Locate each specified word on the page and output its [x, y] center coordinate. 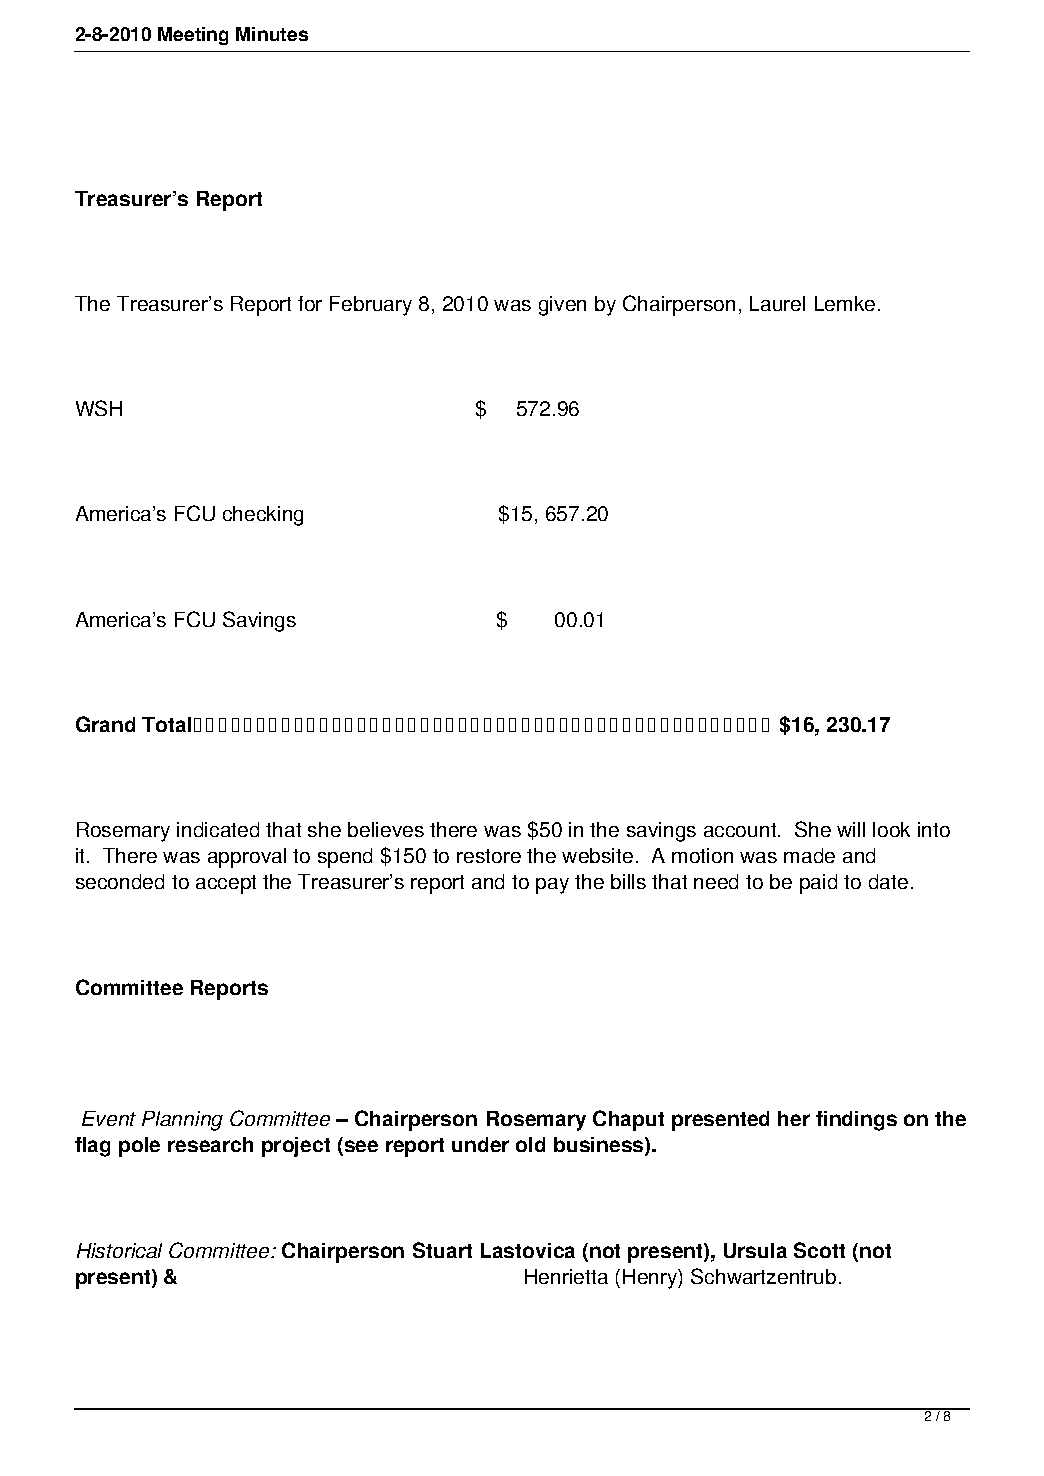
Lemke [845, 303]
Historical [119, 1250]
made [809, 855]
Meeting [193, 36]
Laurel [777, 303]
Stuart [442, 1250]
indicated [218, 829]
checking [263, 516]
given [562, 306]
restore [489, 856]
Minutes [272, 34]
